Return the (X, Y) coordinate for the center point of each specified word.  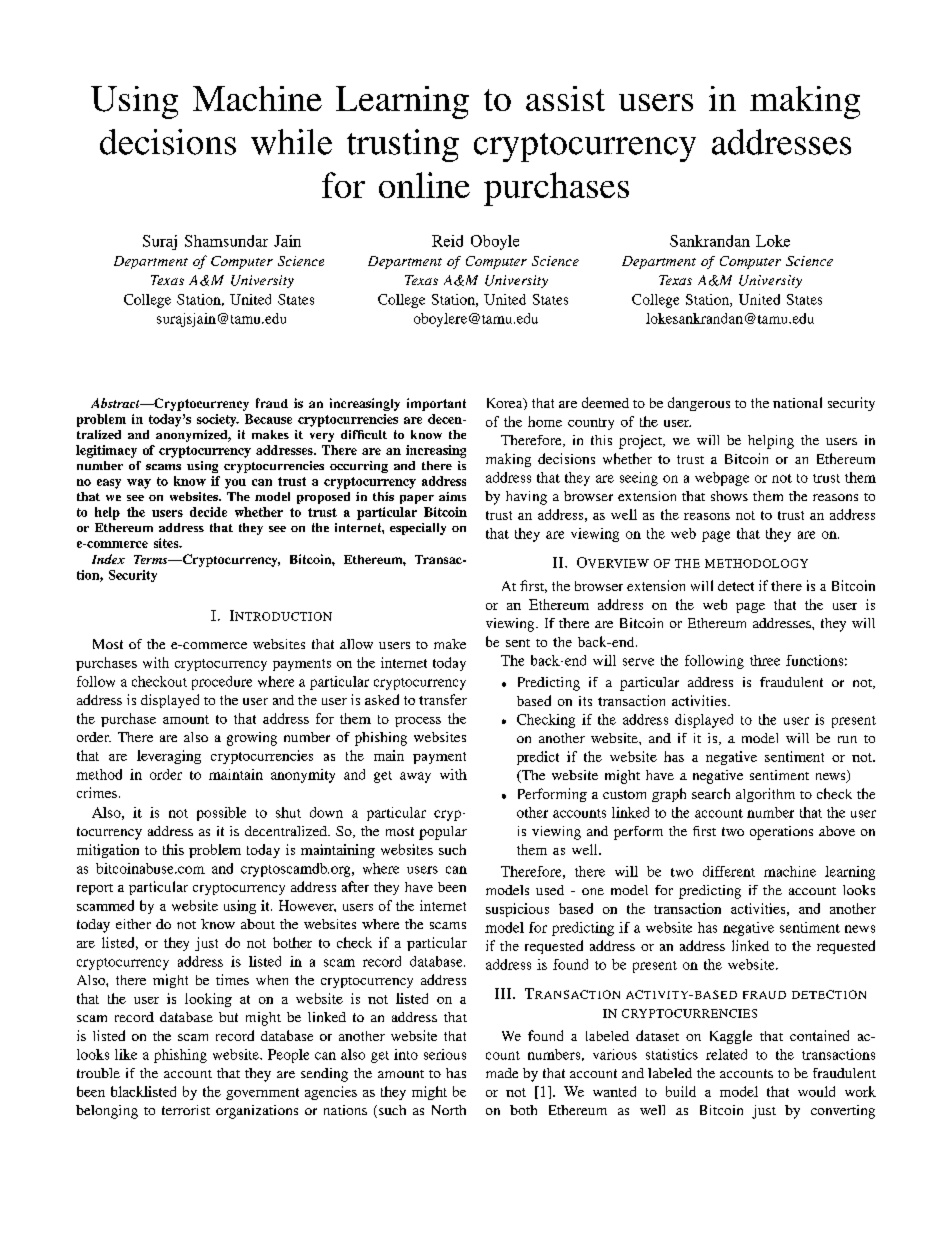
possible (221, 814)
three (765, 660)
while (291, 142)
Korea (506, 404)
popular (443, 833)
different (729, 871)
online (424, 185)
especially (418, 529)
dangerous (699, 404)
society (218, 420)
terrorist (186, 1110)
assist (565, 98)
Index (108, 559)
